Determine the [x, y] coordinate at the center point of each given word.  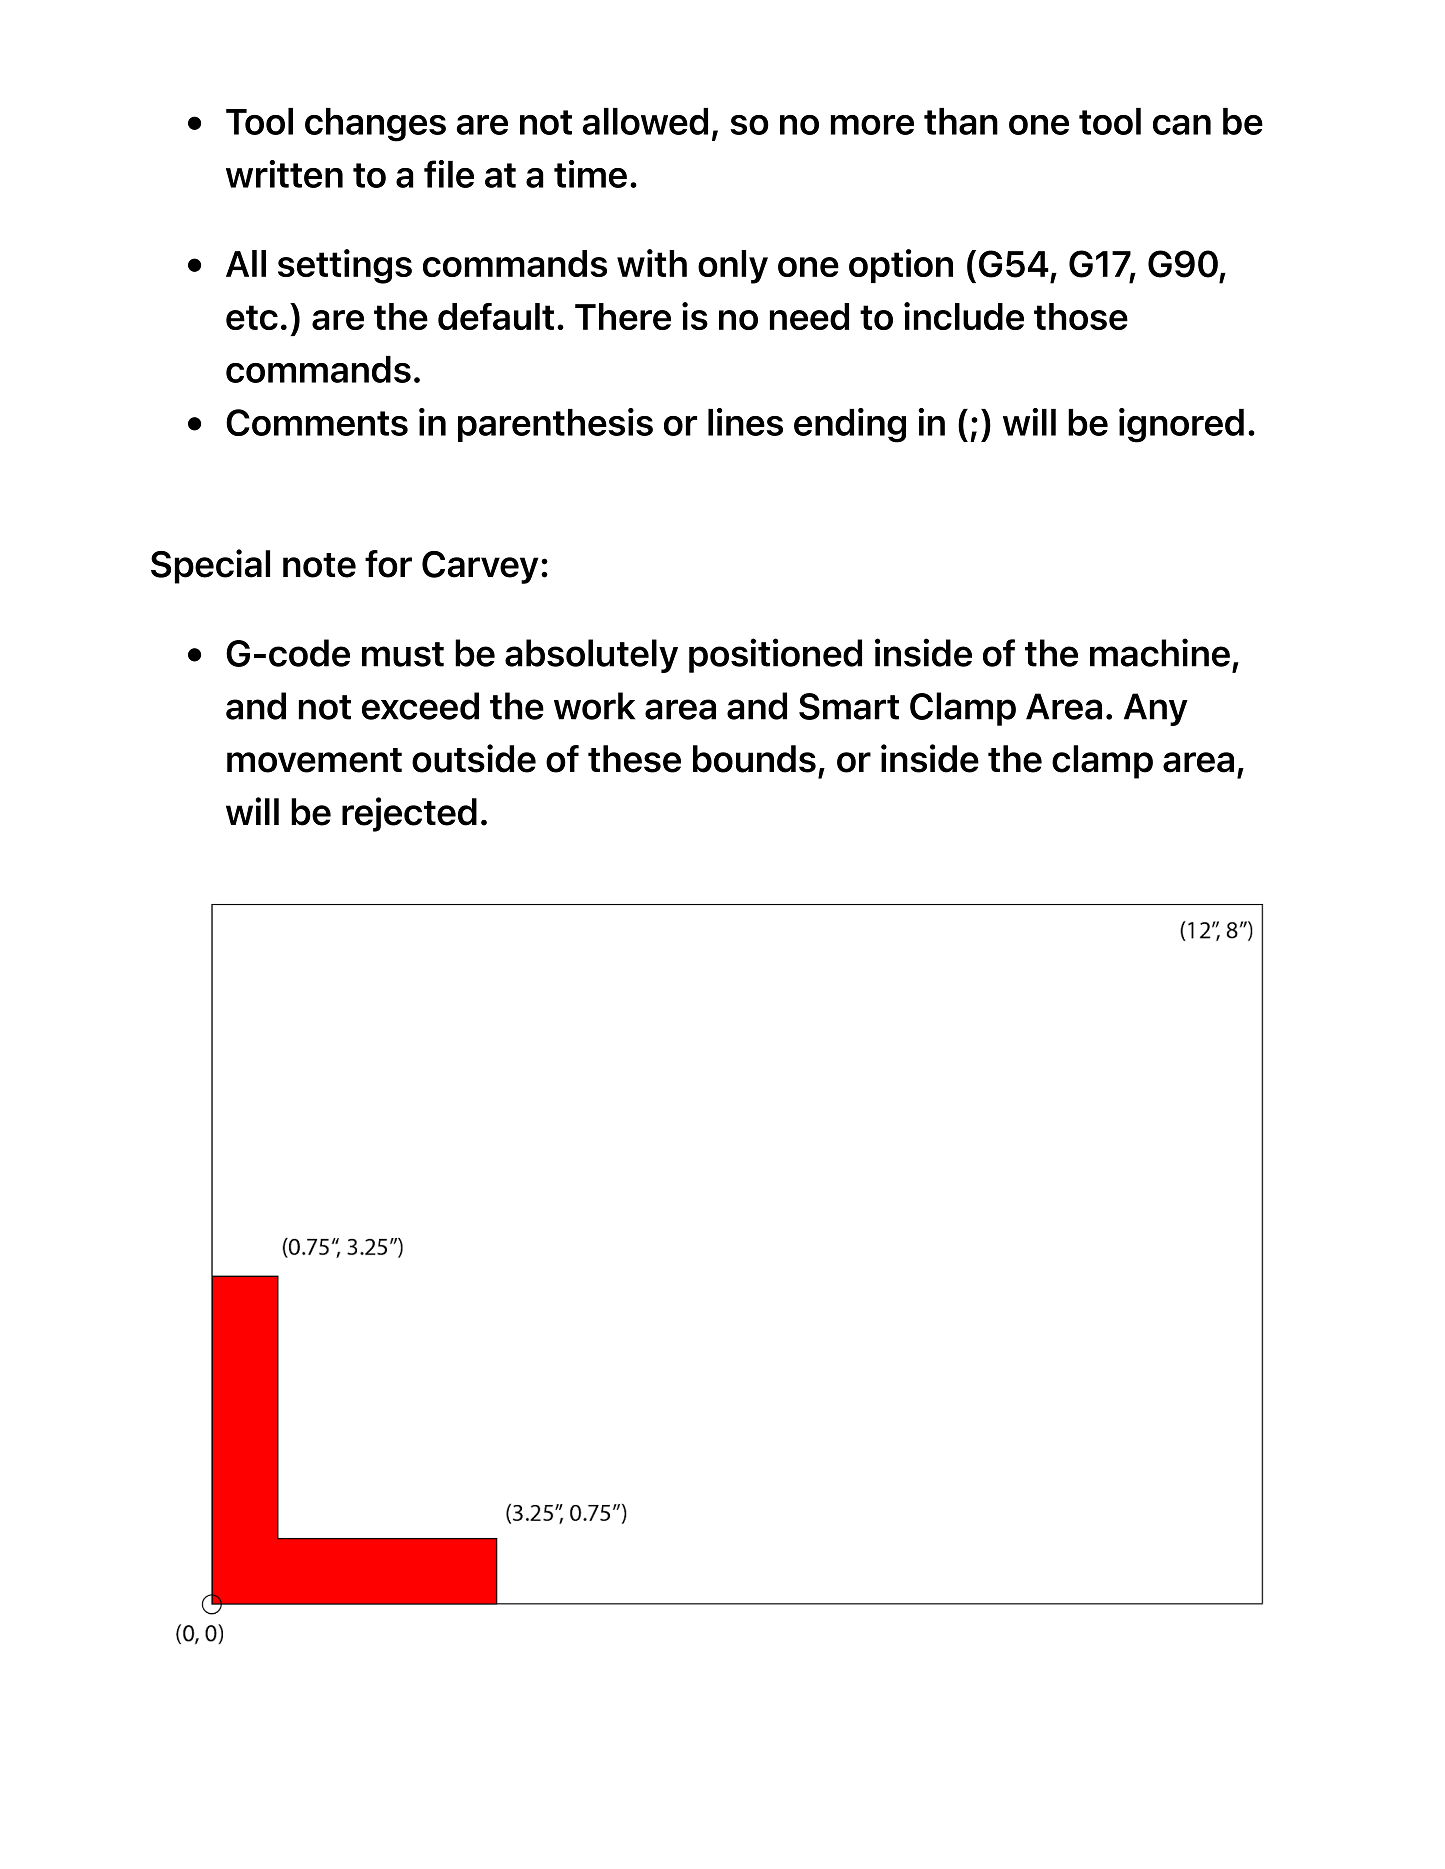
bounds [754, 759]
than [961, 121]
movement [314, 760]
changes [375, 125]
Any [1156, 709]
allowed [645, 121]
